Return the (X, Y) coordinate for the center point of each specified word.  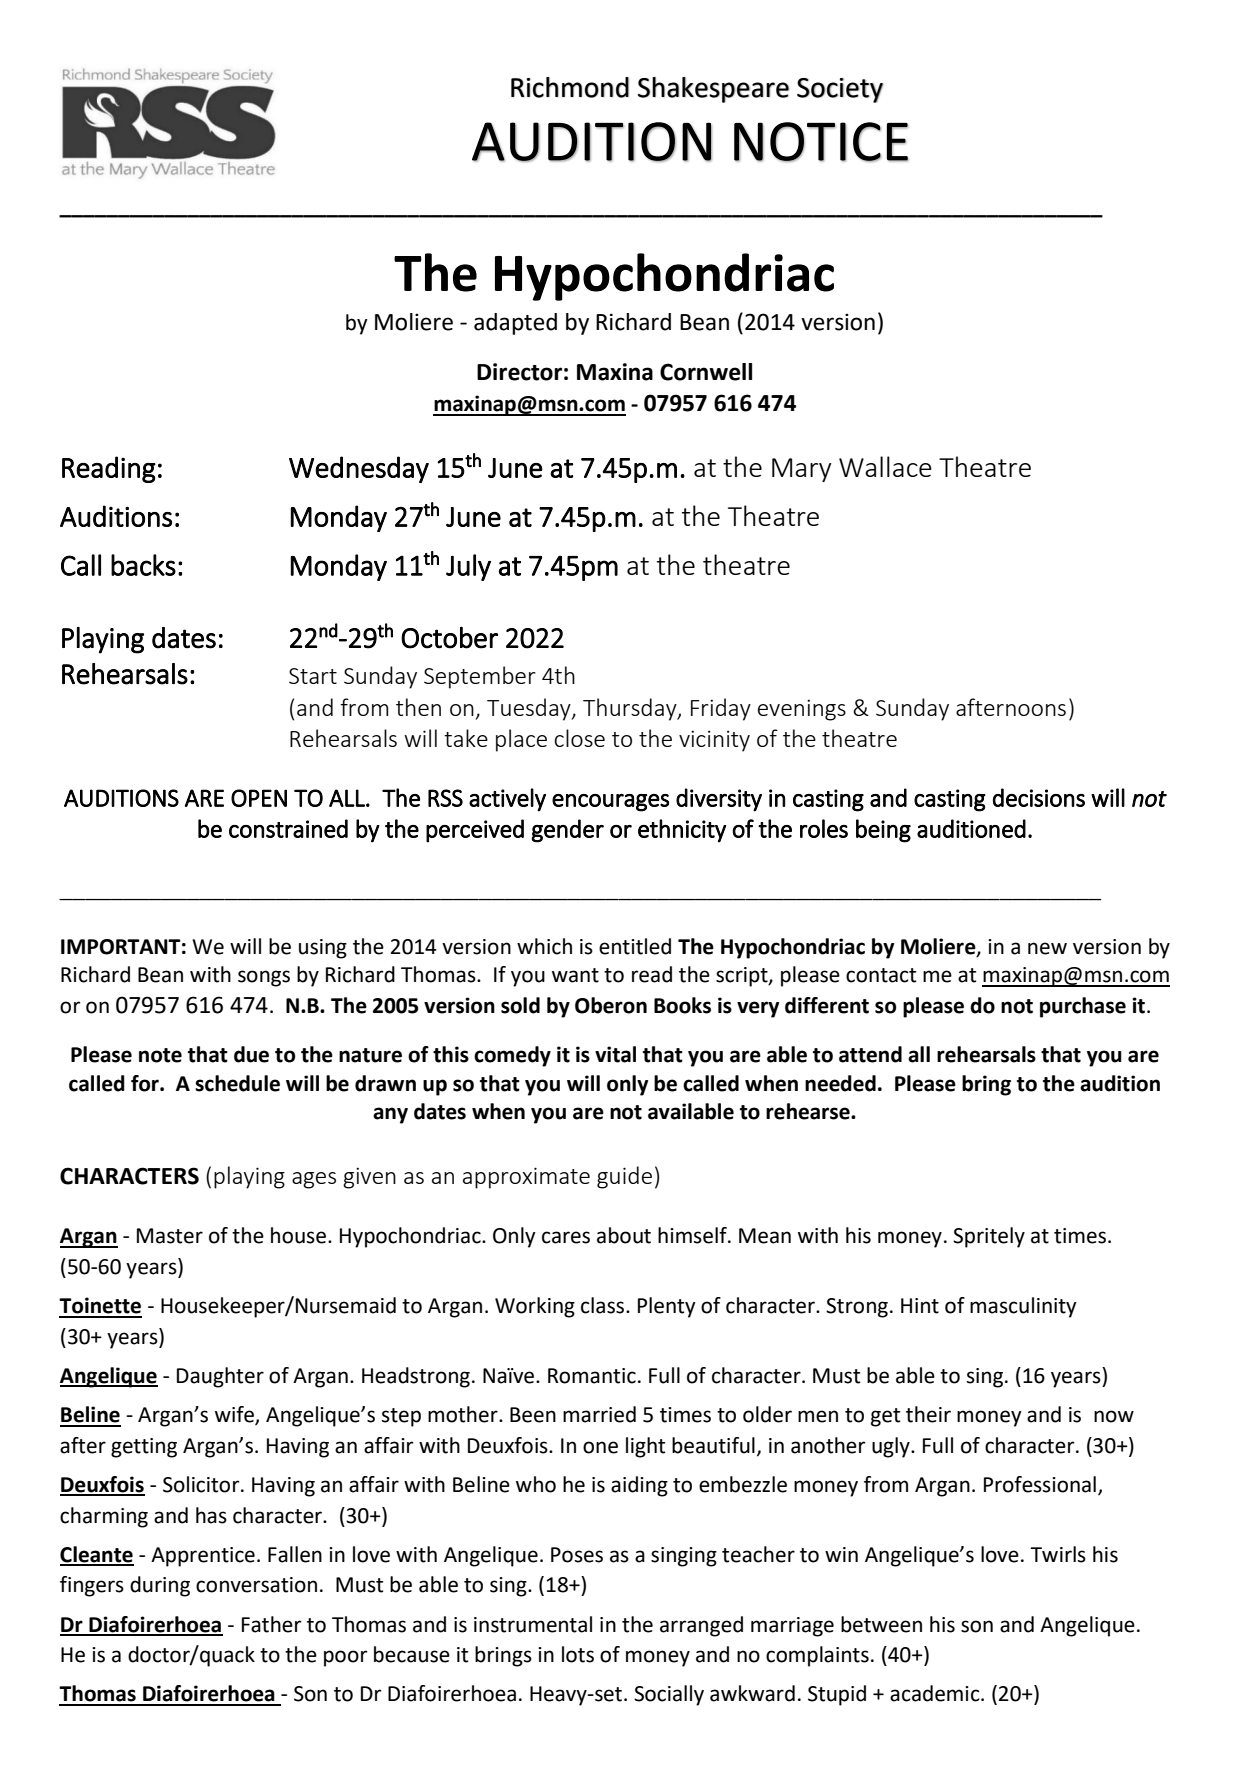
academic (936, 1693)
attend (870, 1054)
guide (624, 1177)
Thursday (631, 709)
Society (840, 90)
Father (271, 1624)
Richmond (570, 87)
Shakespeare (713, 90)
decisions (1039, 797)
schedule (237, 1083)
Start (313, 676)
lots (578, 1654)
